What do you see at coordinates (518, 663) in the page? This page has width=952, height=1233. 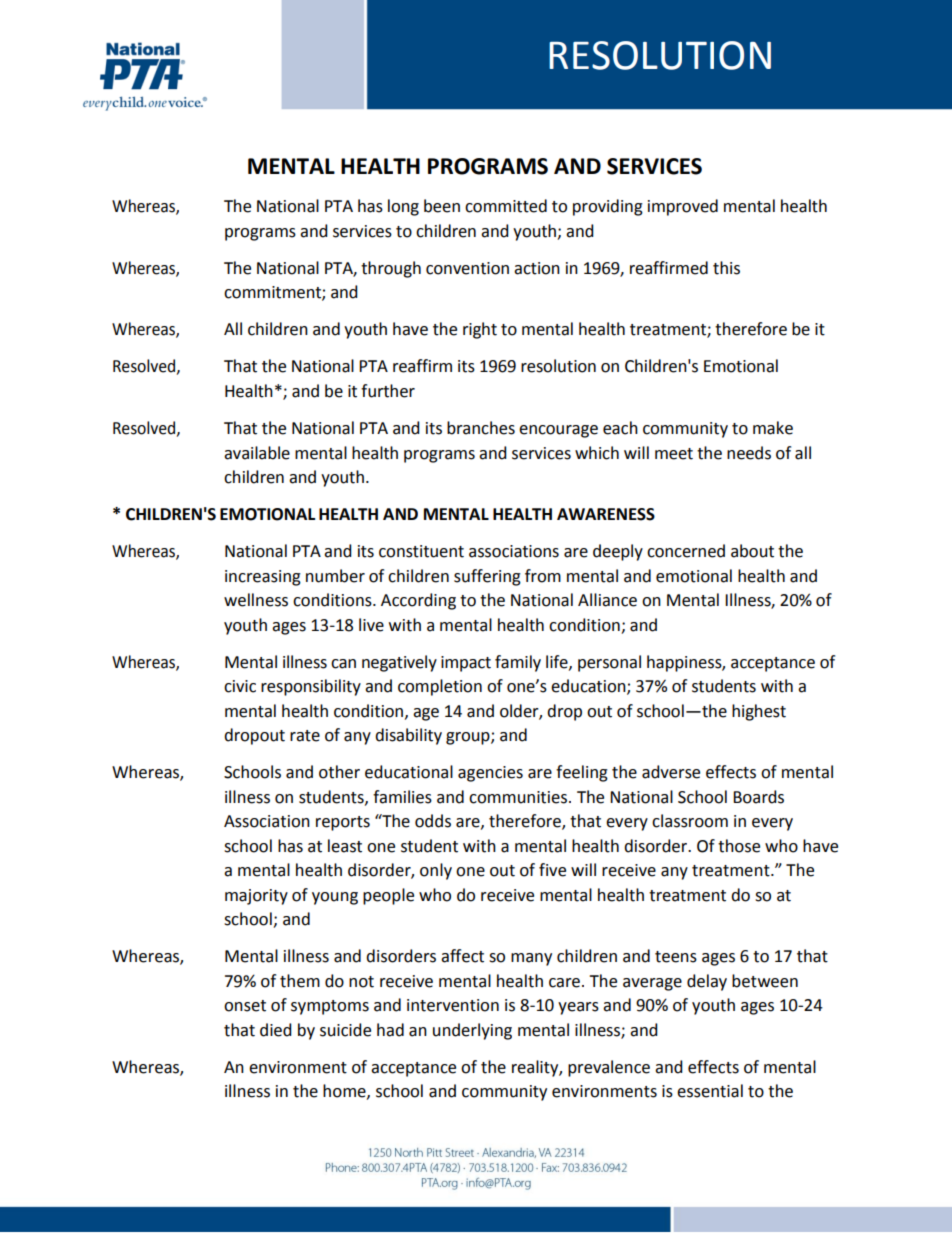 I see `family` at bounding box center [518, 663].
